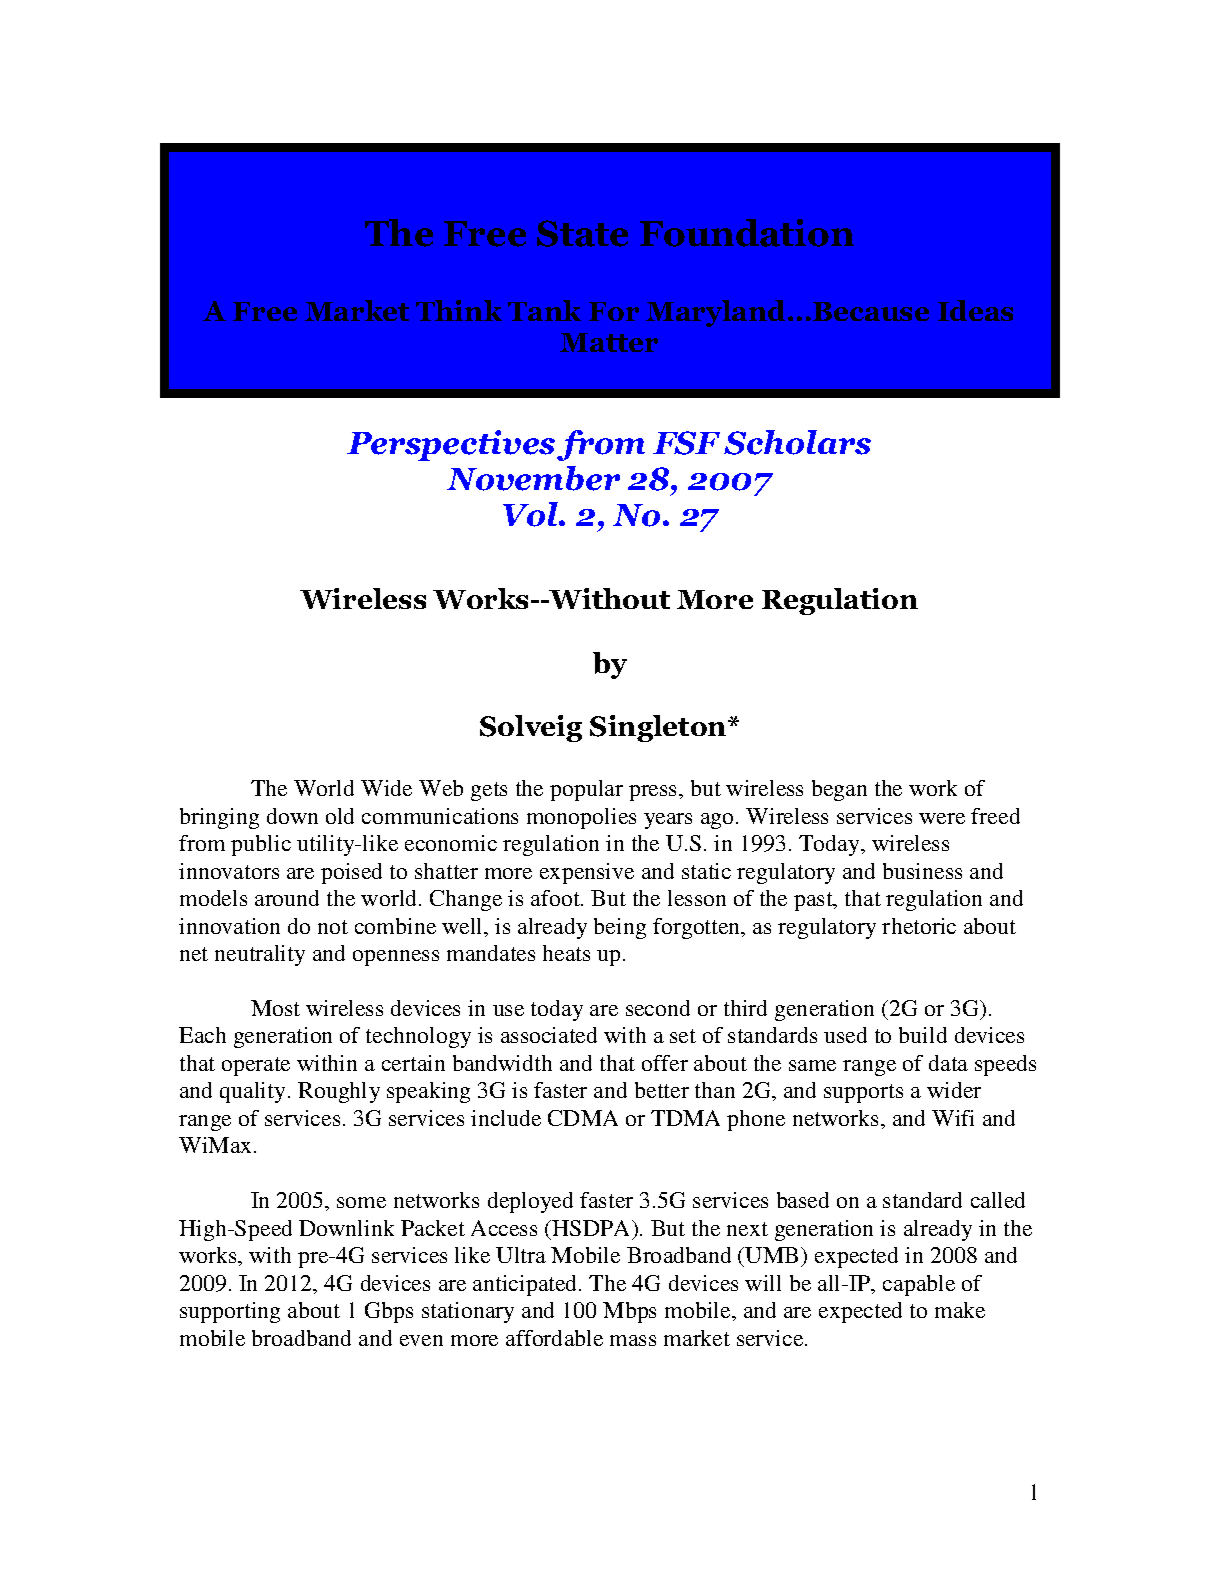 This document has height=1578, width=1220. Describe the element at coordinates (582, 233) in the document. I see `State` at that location.
